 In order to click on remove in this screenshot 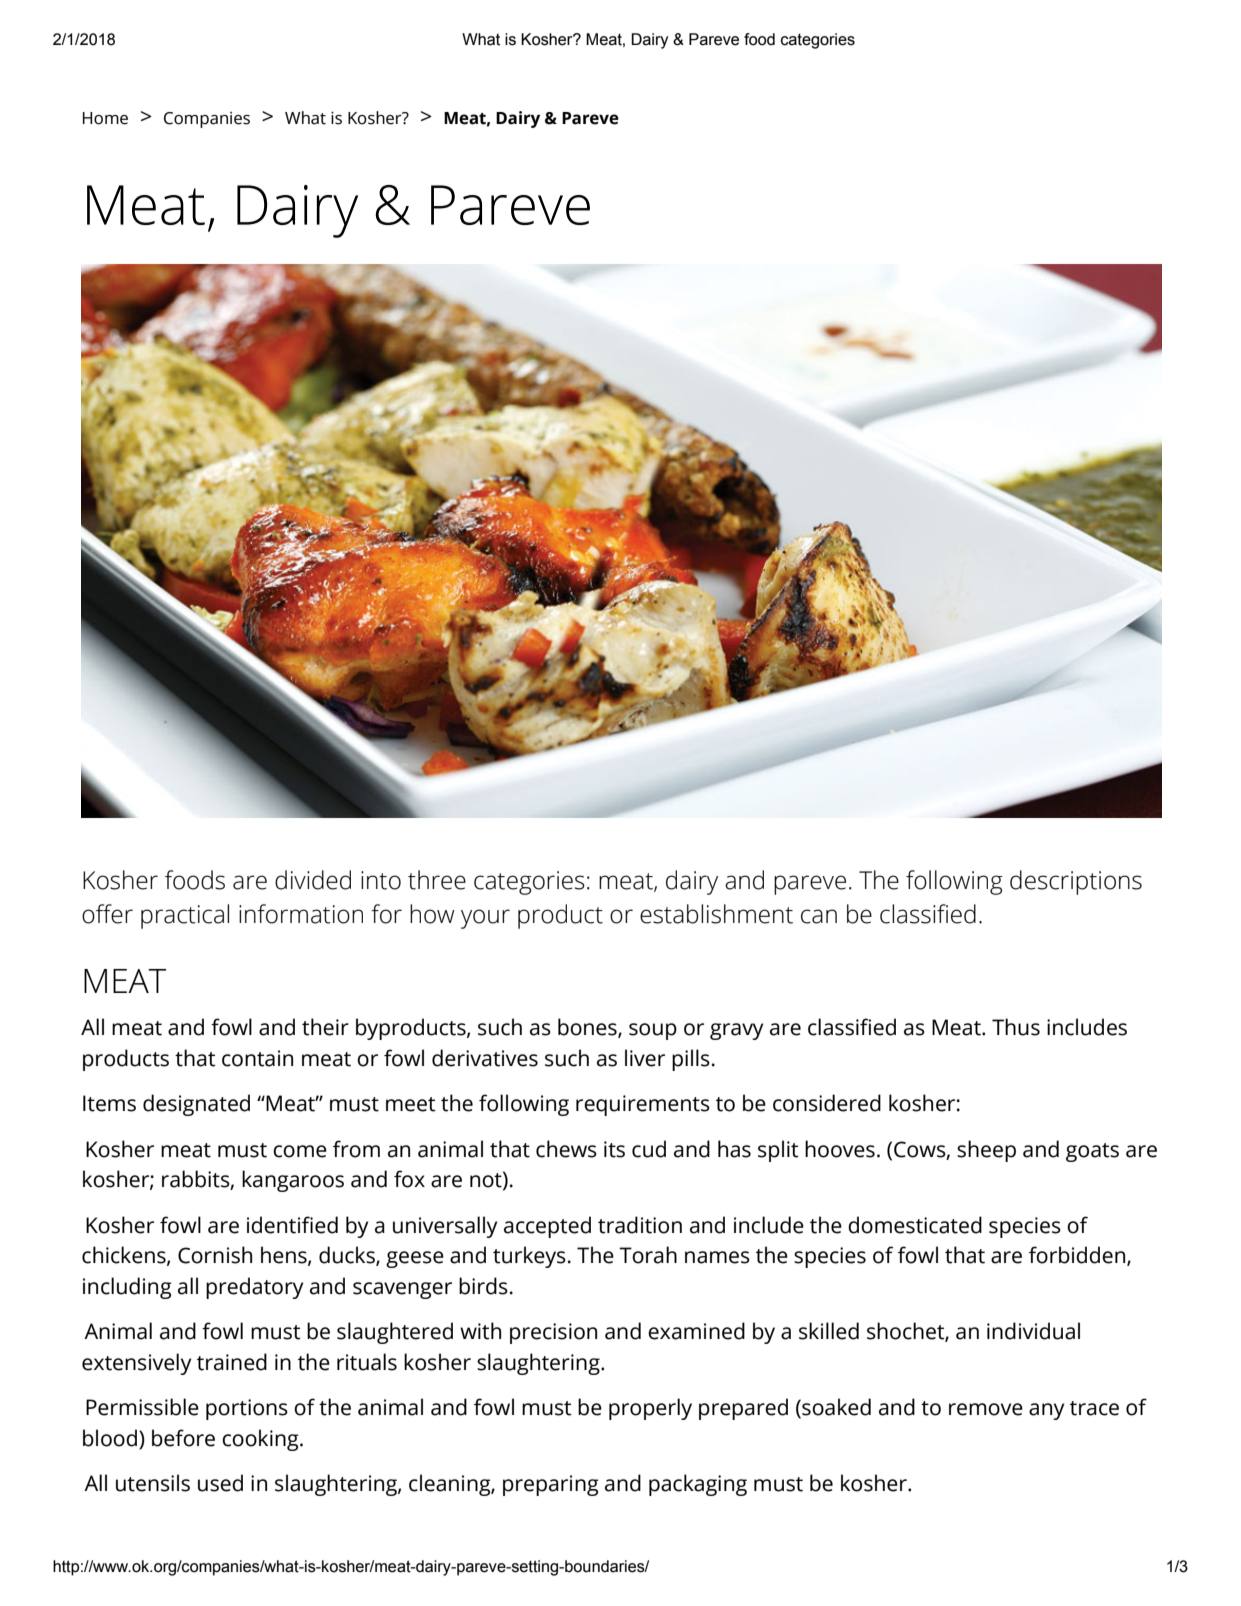, I will do `click(986, 1409)`.
